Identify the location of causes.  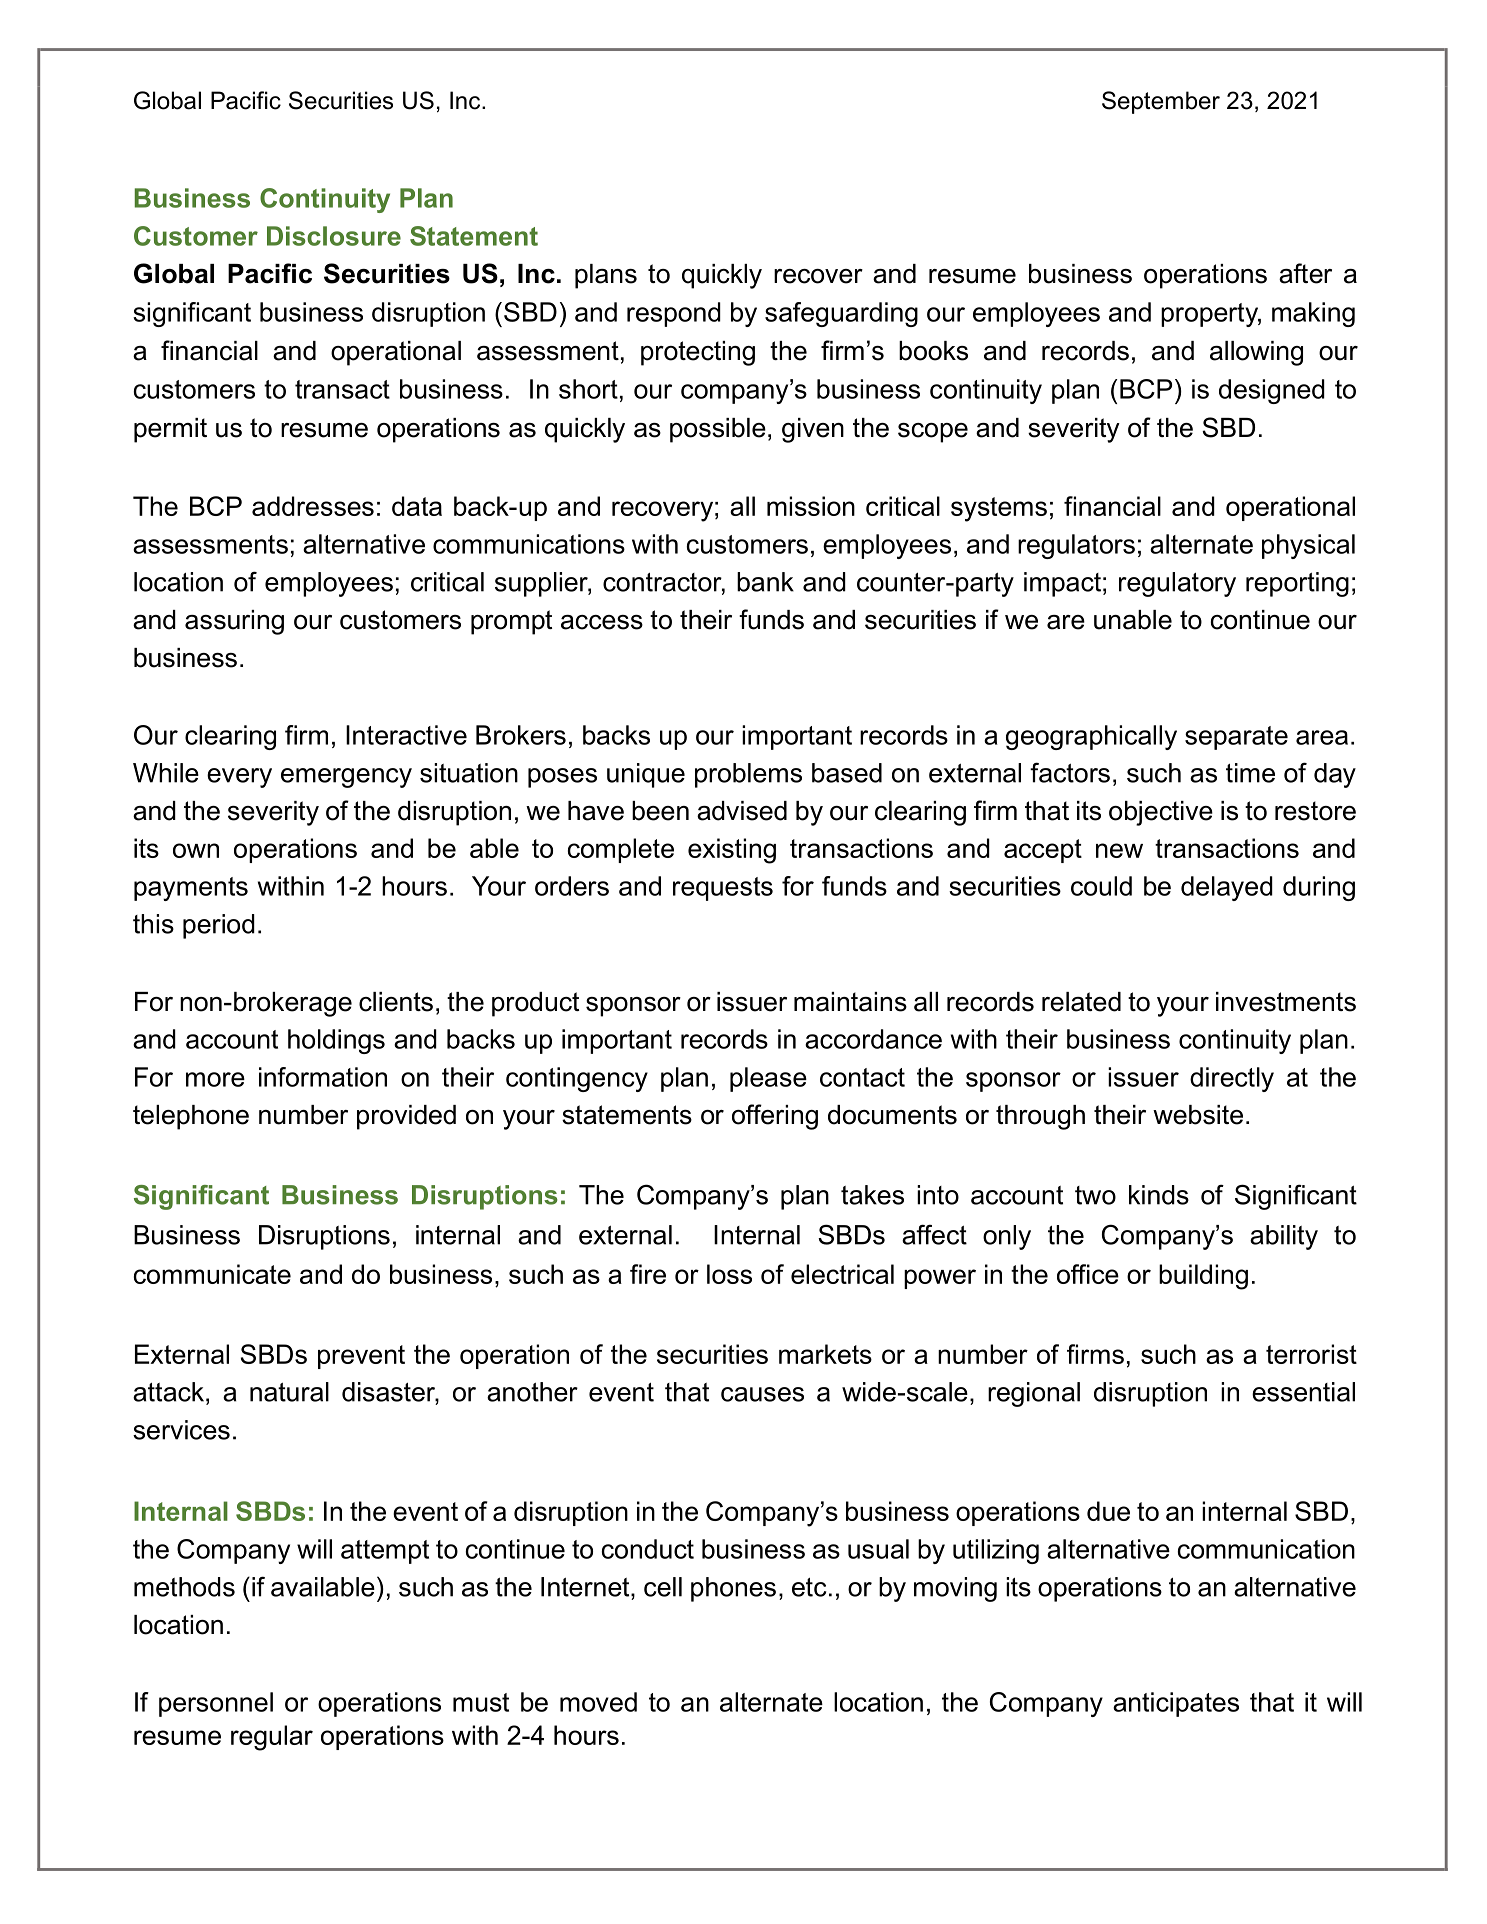
(762, 1394).
